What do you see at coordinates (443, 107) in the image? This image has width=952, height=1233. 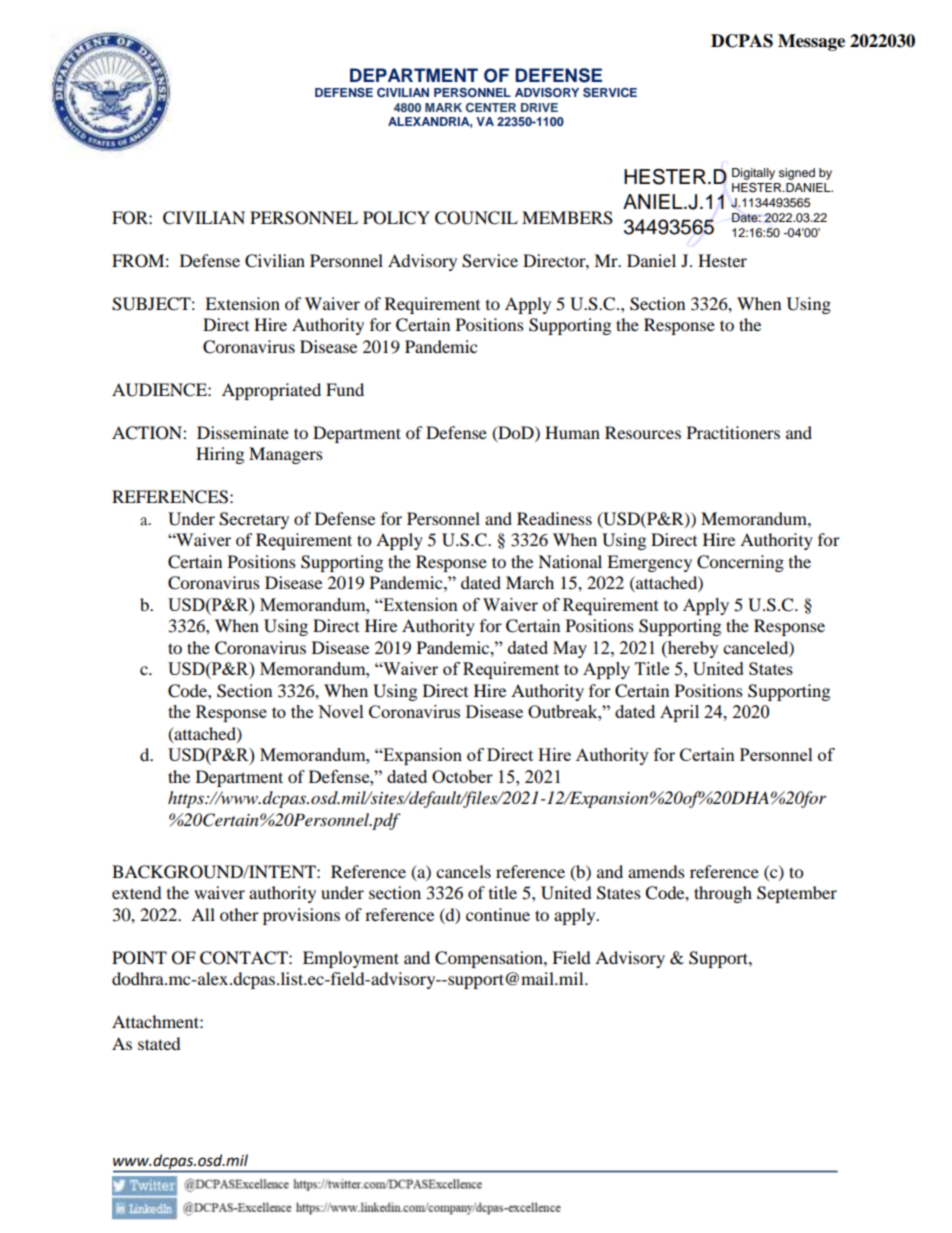 I see `MARK` at bounding box center [443, 107].
